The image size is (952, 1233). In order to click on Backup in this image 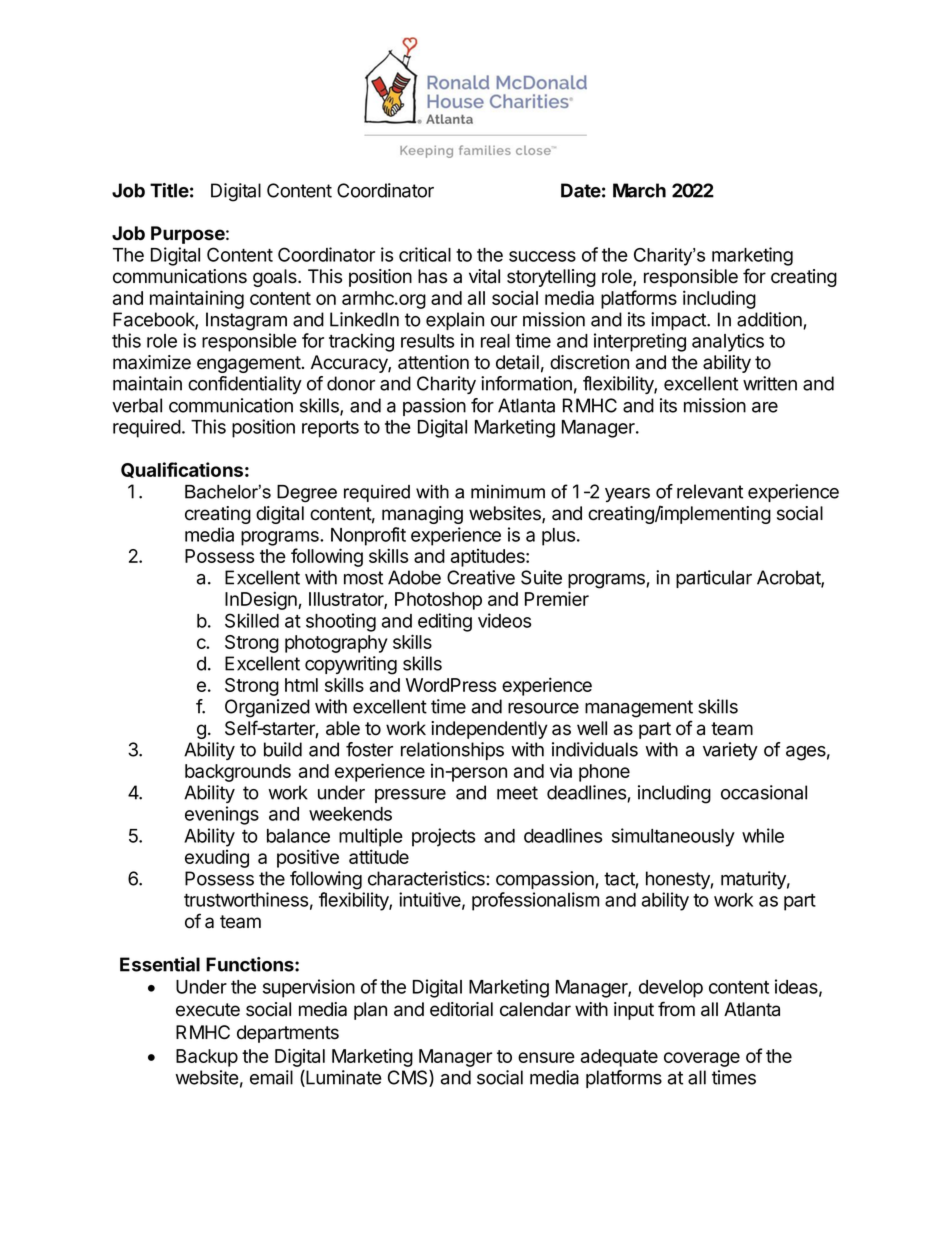, I will do `click(207, 1058)`.
